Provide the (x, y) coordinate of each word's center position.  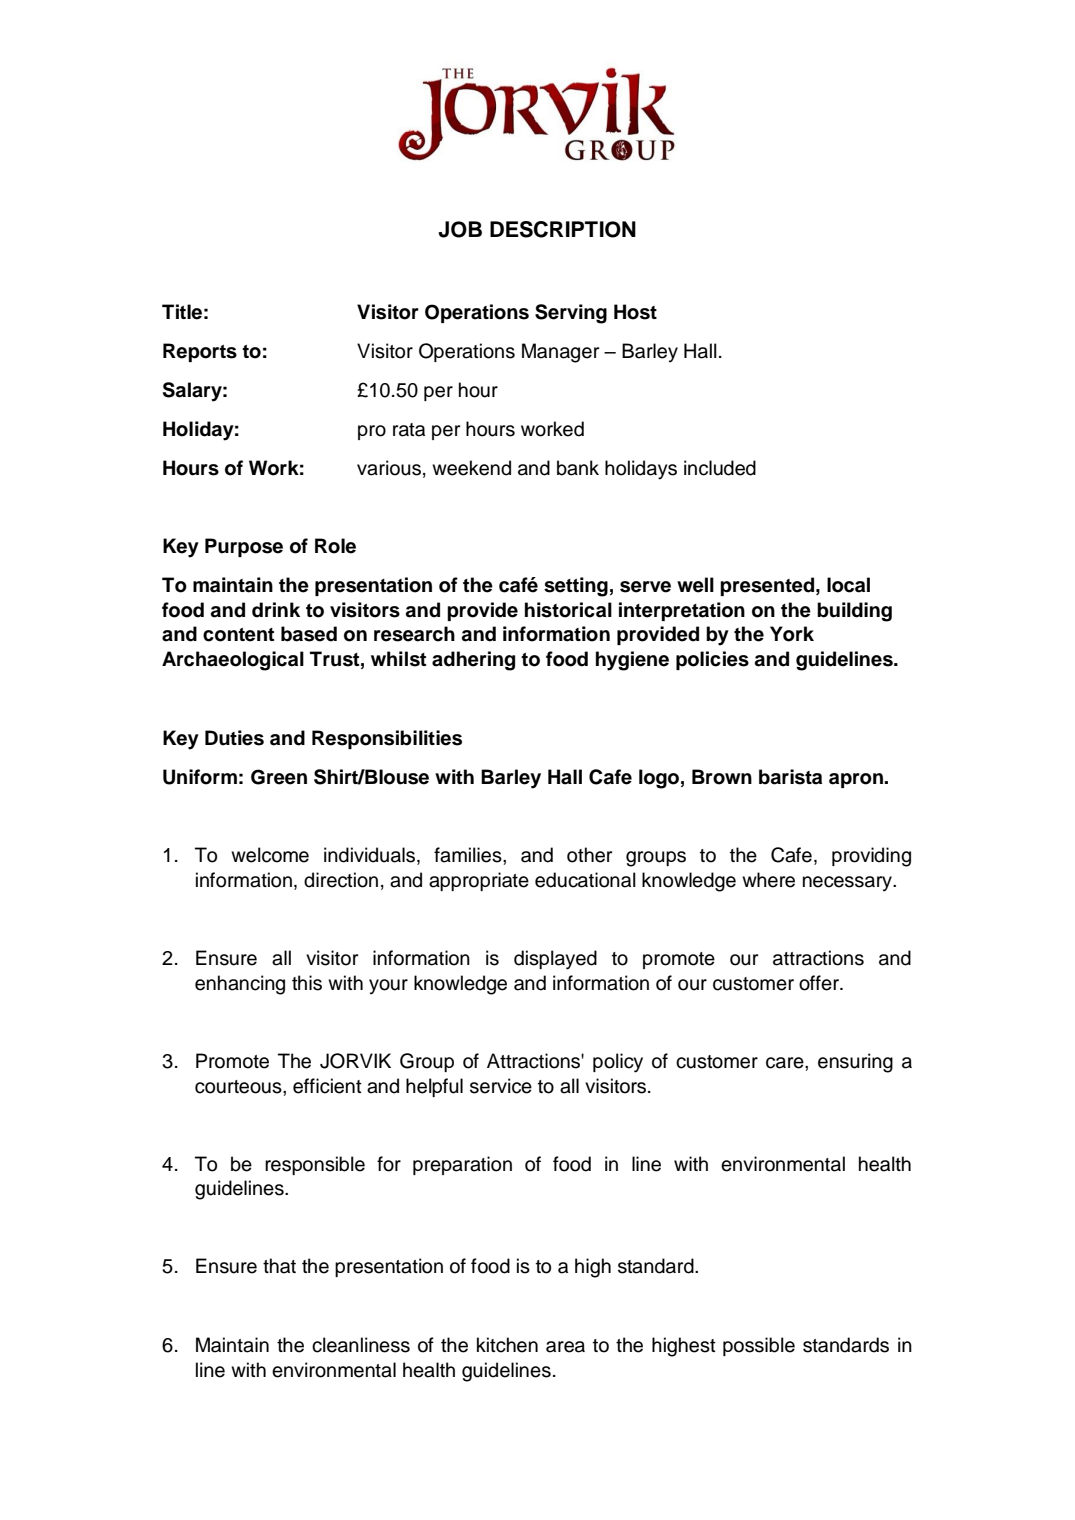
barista (790, 777)
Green (279, 777)
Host (635, 312)
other (589, 855)
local (848, 585)
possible (759, 1346)
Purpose (244, 547)
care (786, 1063)
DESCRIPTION (563, 229)
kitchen (507, 1345)
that (279, 1266)
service (501, 1086)
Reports (200, 352)
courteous (239, 1087)
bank (578, 468)
